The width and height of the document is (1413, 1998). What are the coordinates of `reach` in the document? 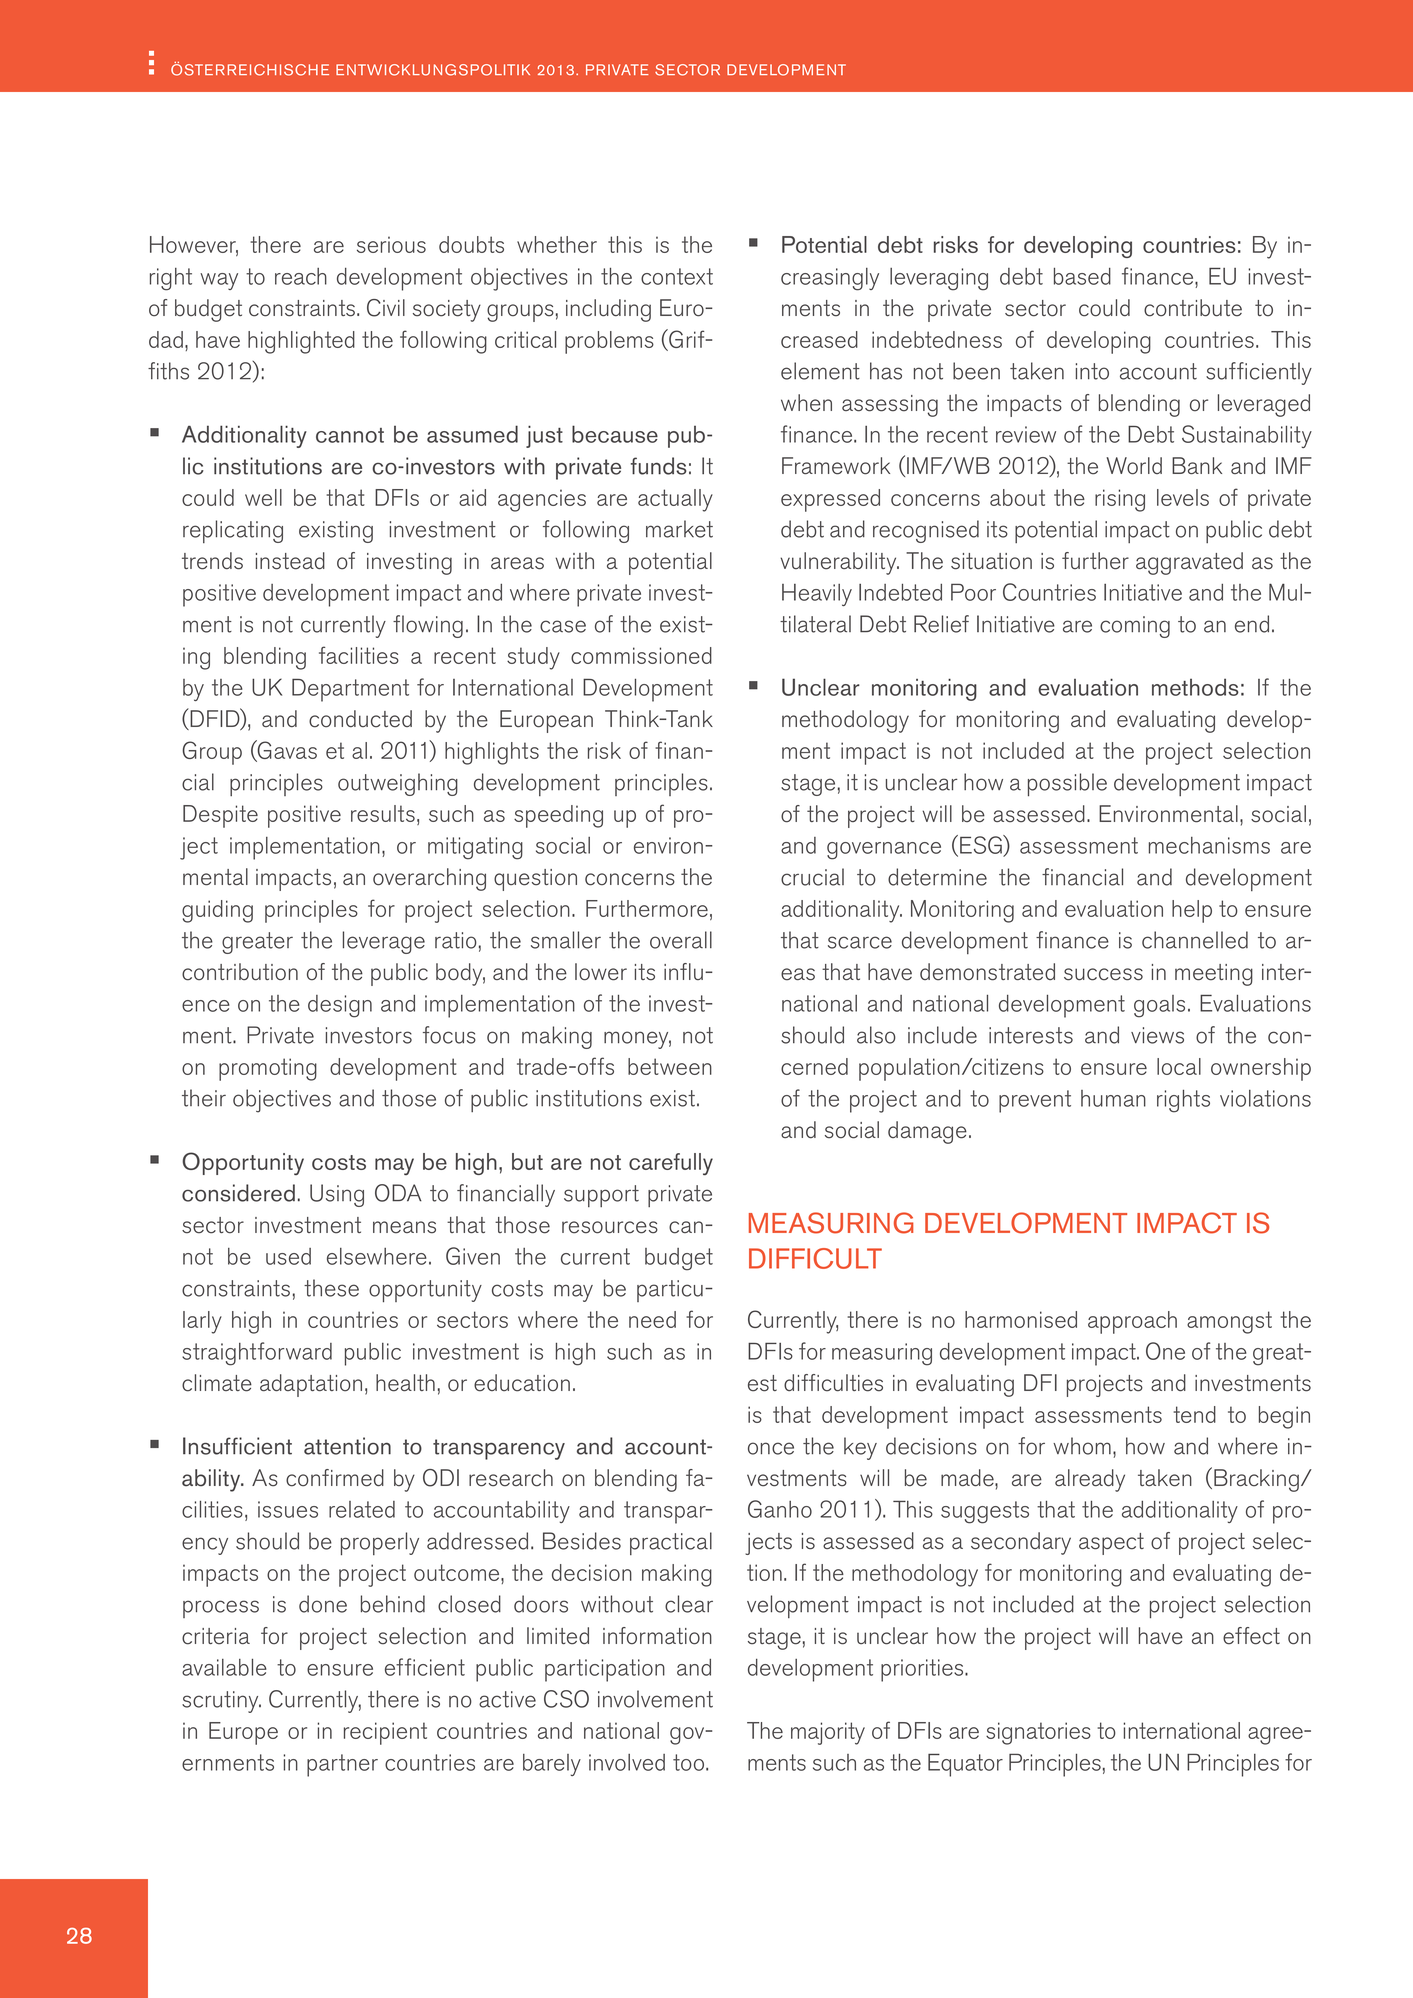 It's located at (301, 276).
